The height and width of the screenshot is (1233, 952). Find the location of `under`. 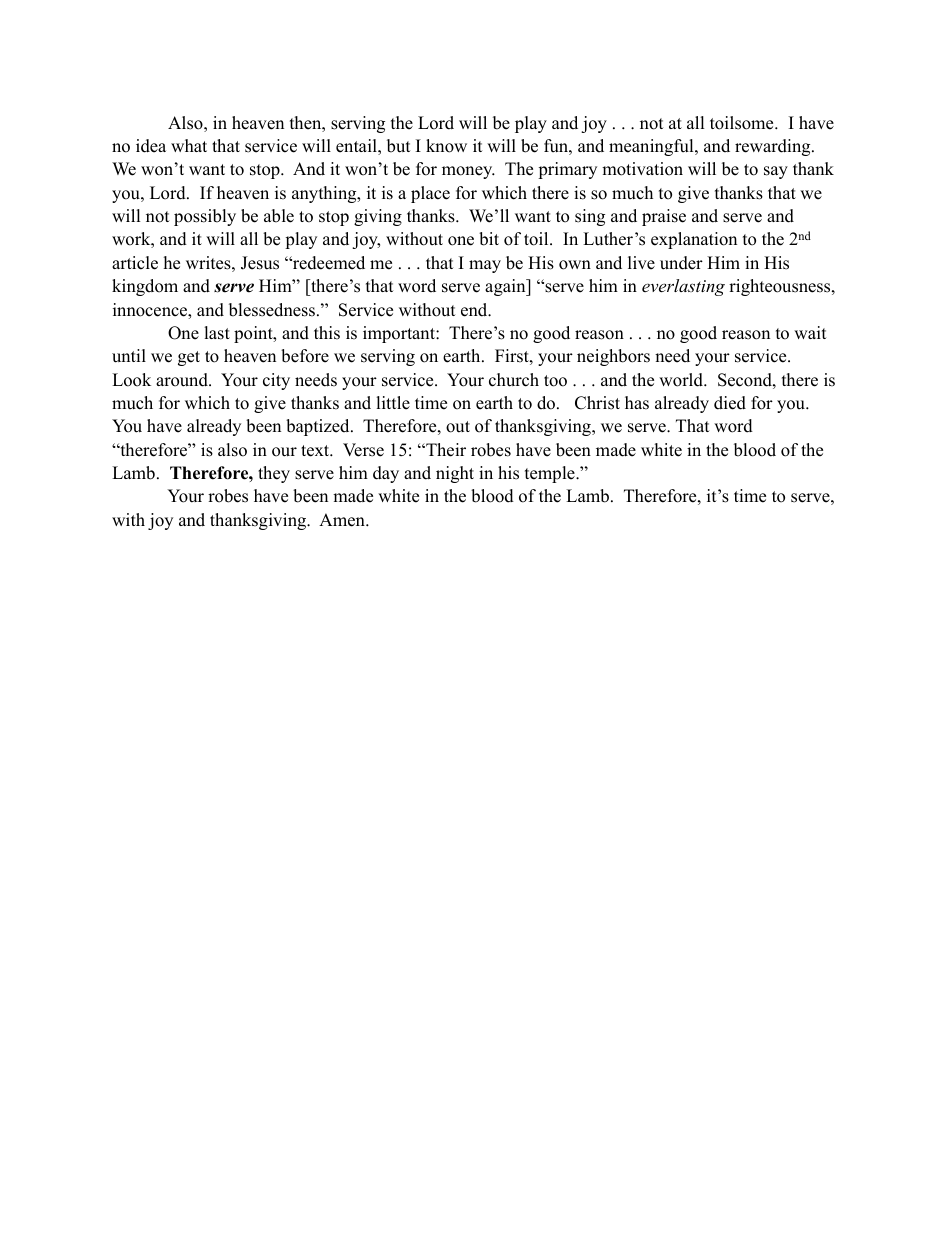

under is located at coordinates (681, 263).
